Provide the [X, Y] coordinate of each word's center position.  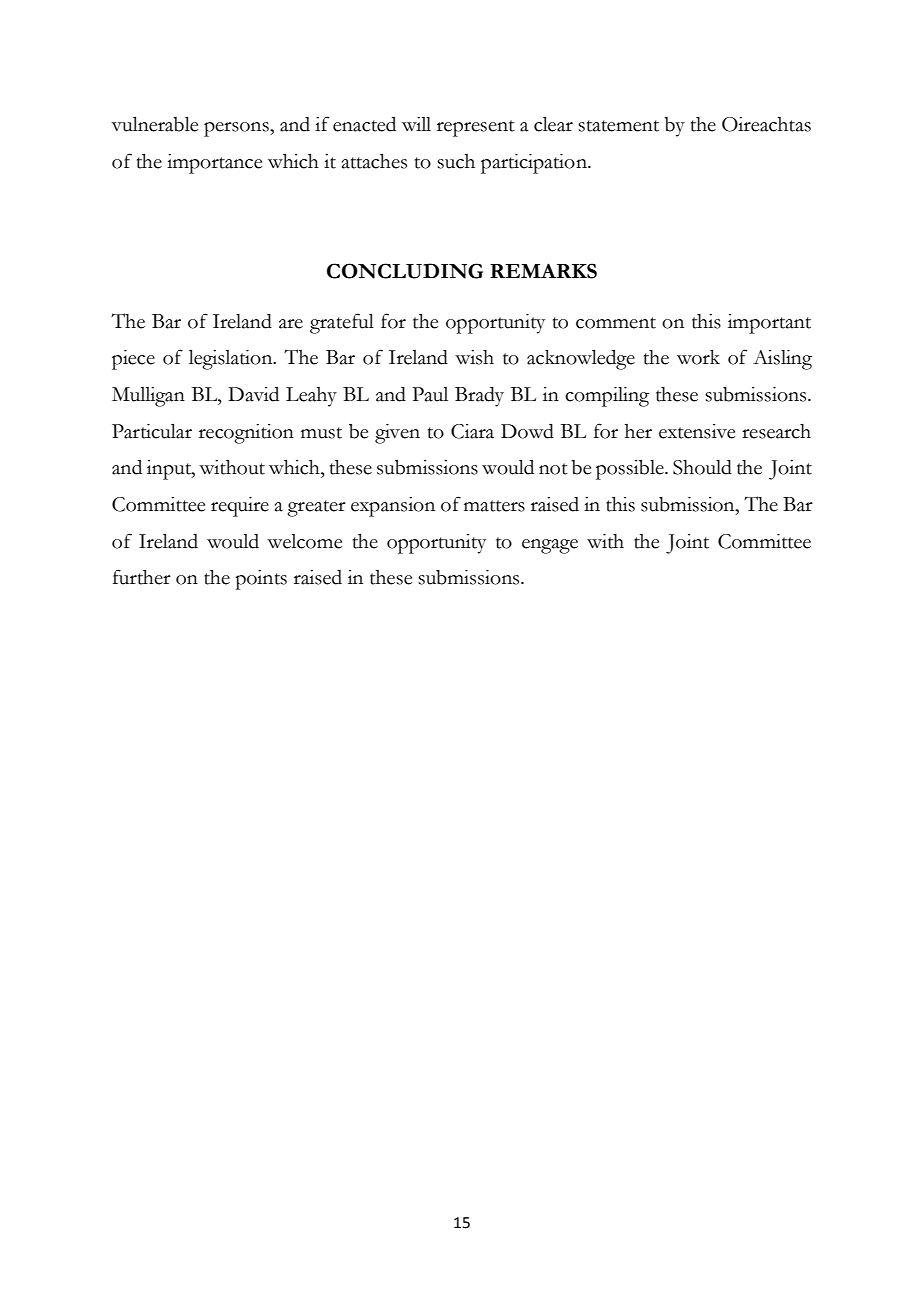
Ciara [472, 431]
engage [550, 546]
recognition [246, 434]
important [769, 324]
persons [237, 129]
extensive [697, 431]
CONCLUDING [405, 271]
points [261, 580]
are [291, 324]
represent [476, 128]
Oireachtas [766, 124]
